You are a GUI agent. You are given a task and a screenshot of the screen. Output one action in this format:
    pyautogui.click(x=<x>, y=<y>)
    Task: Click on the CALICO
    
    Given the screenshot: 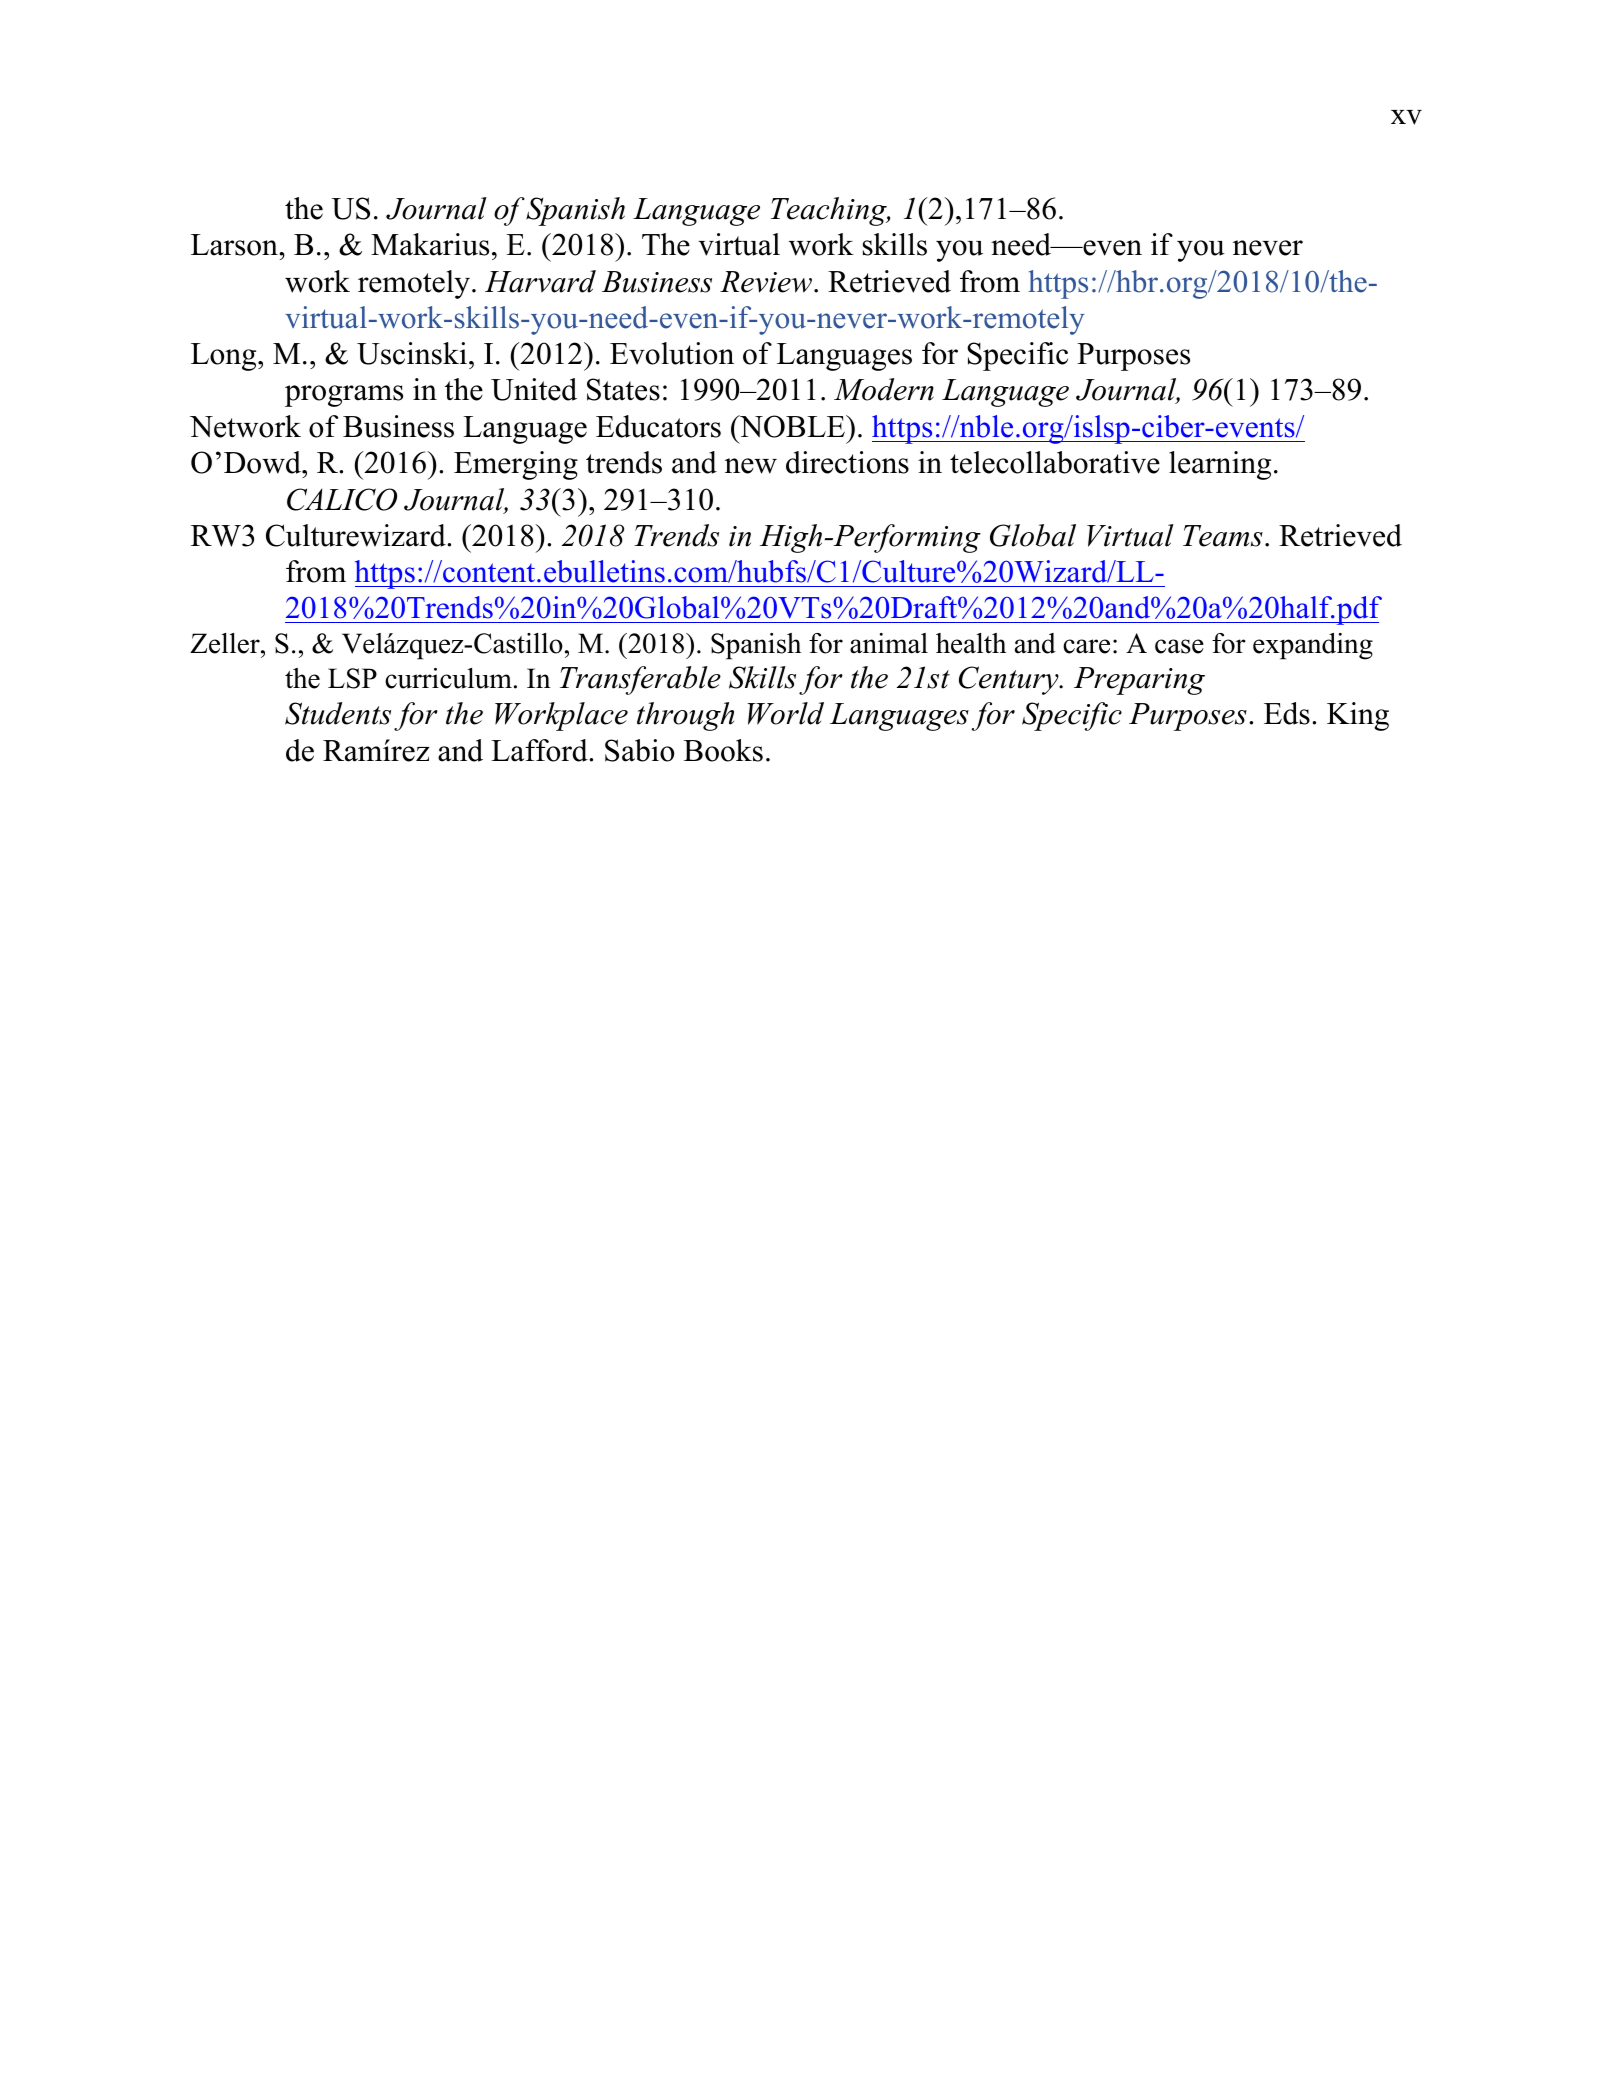 What is the action you would take?
    pyautogui.click(x=342, y=499)
